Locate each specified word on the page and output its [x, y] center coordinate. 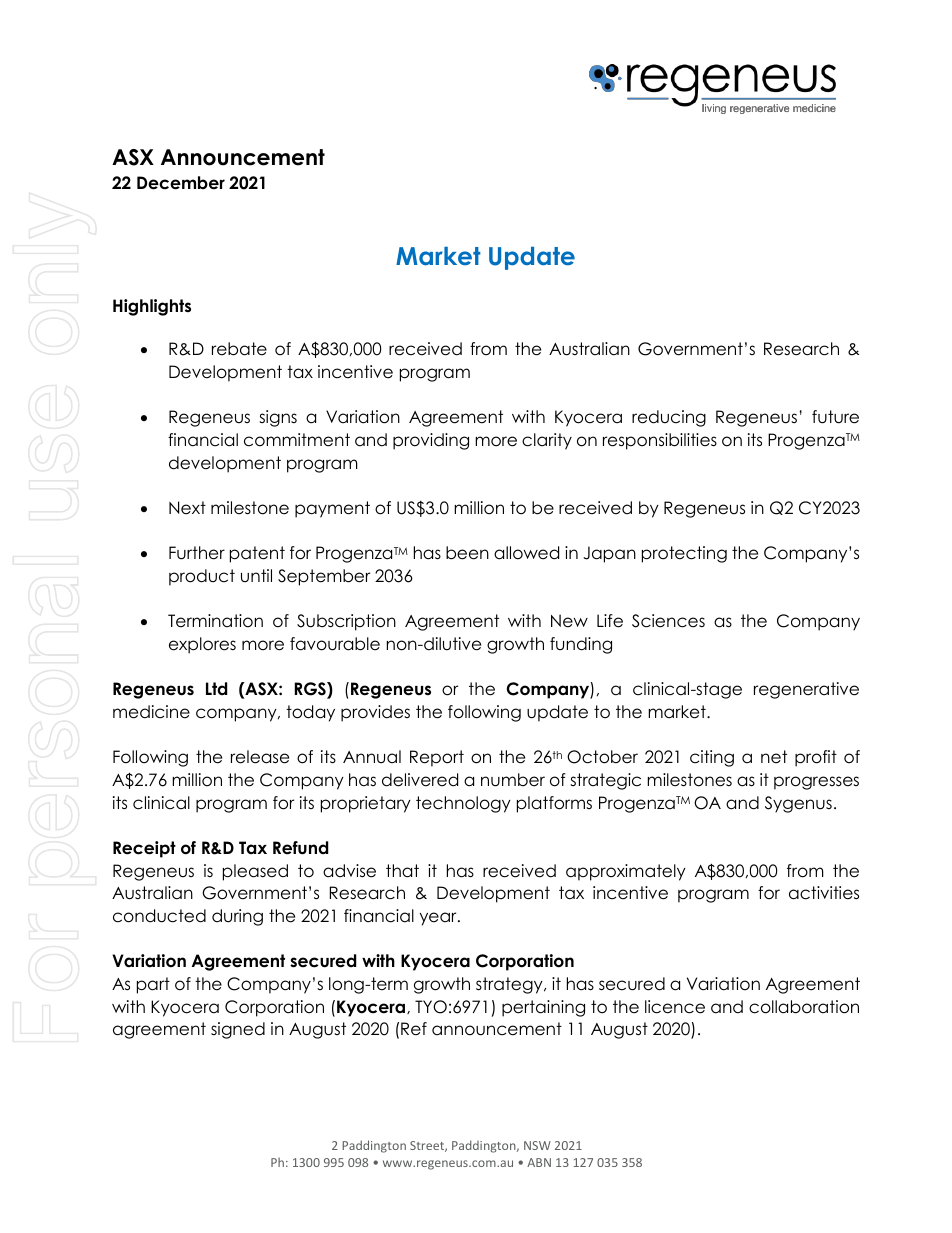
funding [581, 645]
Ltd [216, 689]
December [181, 183]
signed [238, 1030]
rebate [239, 349]
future [835, 417]
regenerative [806, 690]
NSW [537, 1145]
